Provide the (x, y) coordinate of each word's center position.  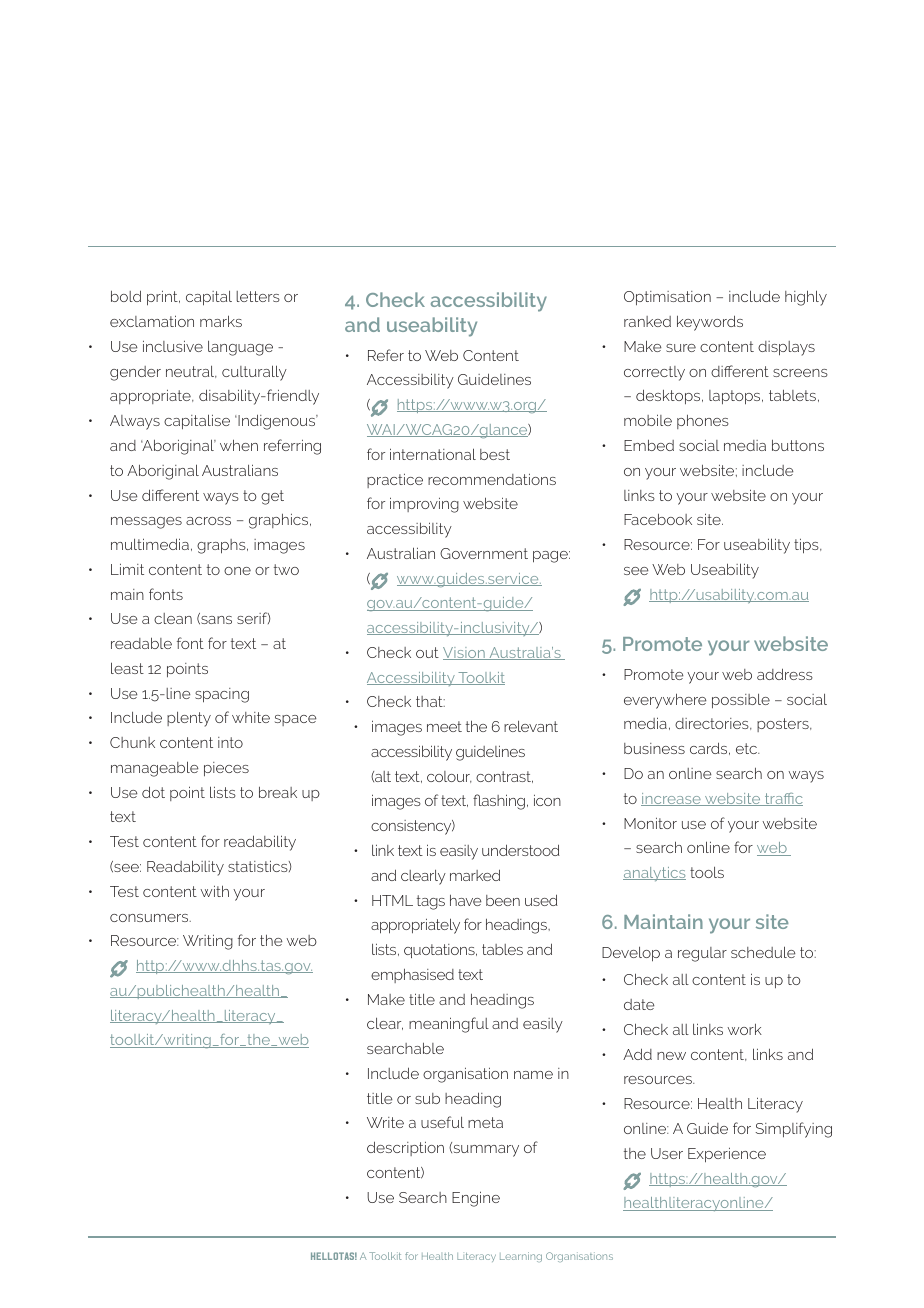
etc (748, 748)
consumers (150, 918)
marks (221, 321)
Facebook (658, 519)
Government (484, 553)
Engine (476, 1199)
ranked (647, 321)
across (208, 521)
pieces (226, 769)
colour (449, 777)
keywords (710, 323)
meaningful (449, 1025)
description (405, 1148)
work (744, 1029)
